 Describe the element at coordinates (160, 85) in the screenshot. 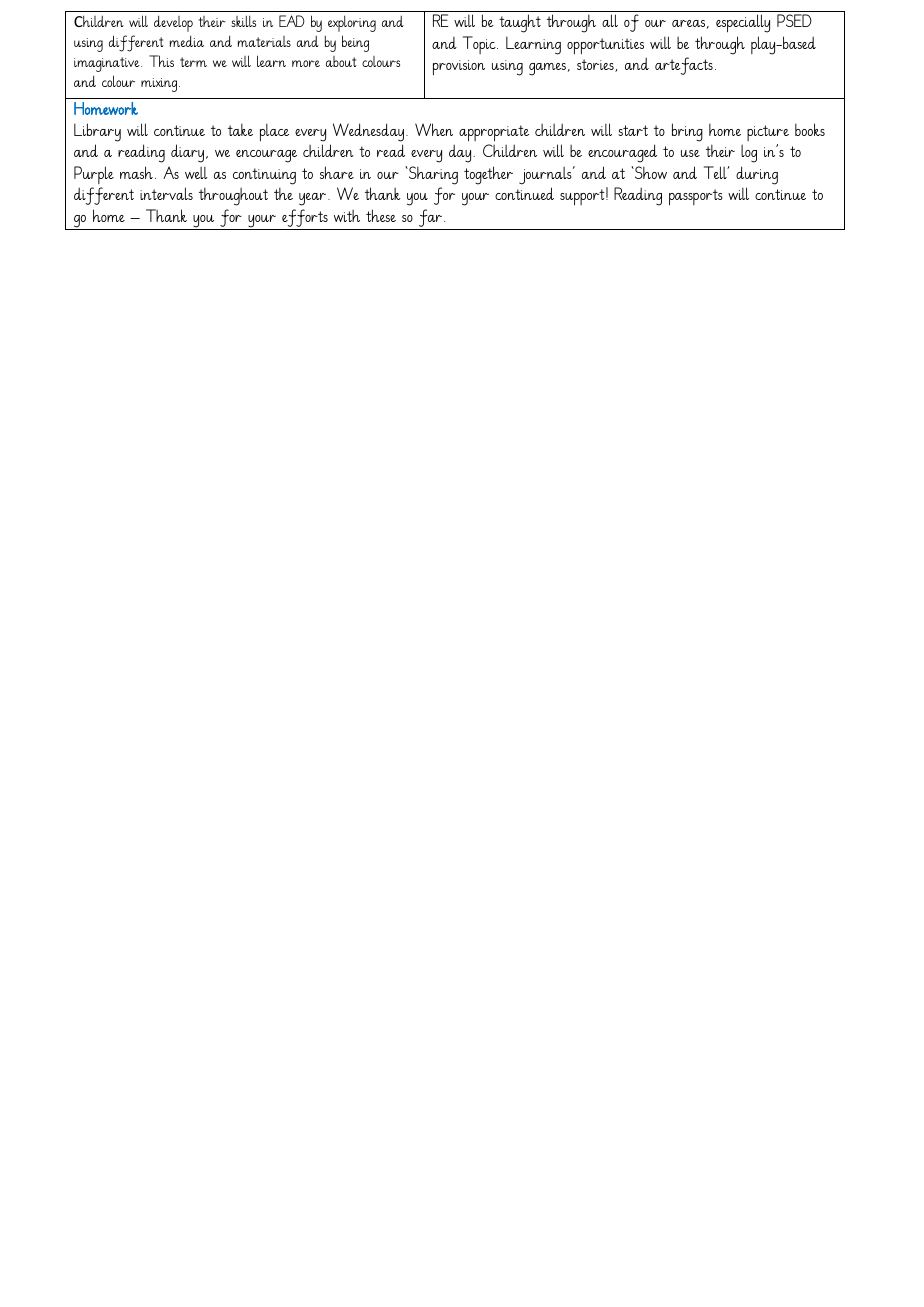

I see `mixing` at that location.
